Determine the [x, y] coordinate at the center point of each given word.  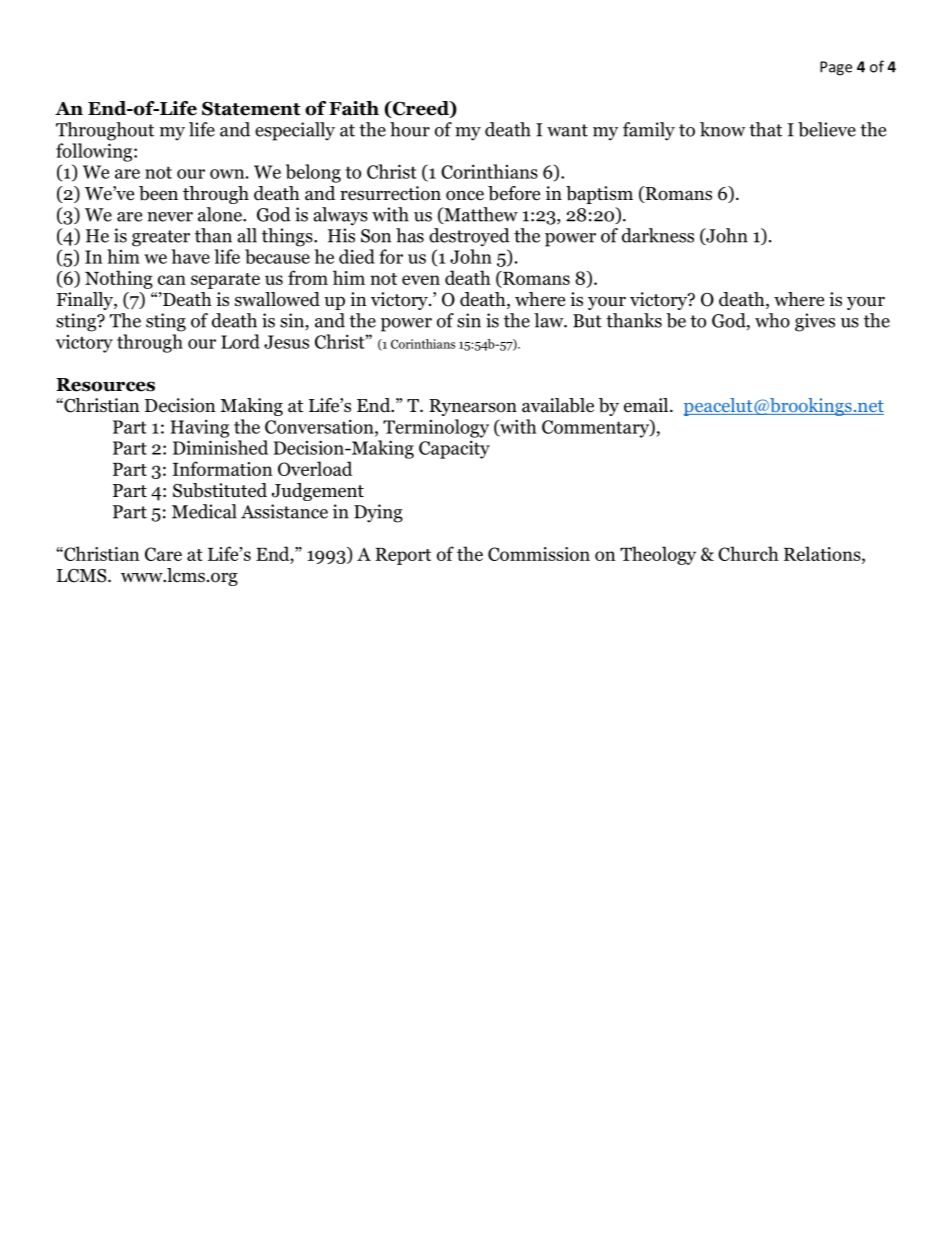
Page [836, 68]
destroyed [469, 237]
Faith [354, 108]
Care [163, 554]
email [647, 405]
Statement [251, 108]
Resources [105, 385]
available [558, 405]
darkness [658, 235]
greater [161, 238]
